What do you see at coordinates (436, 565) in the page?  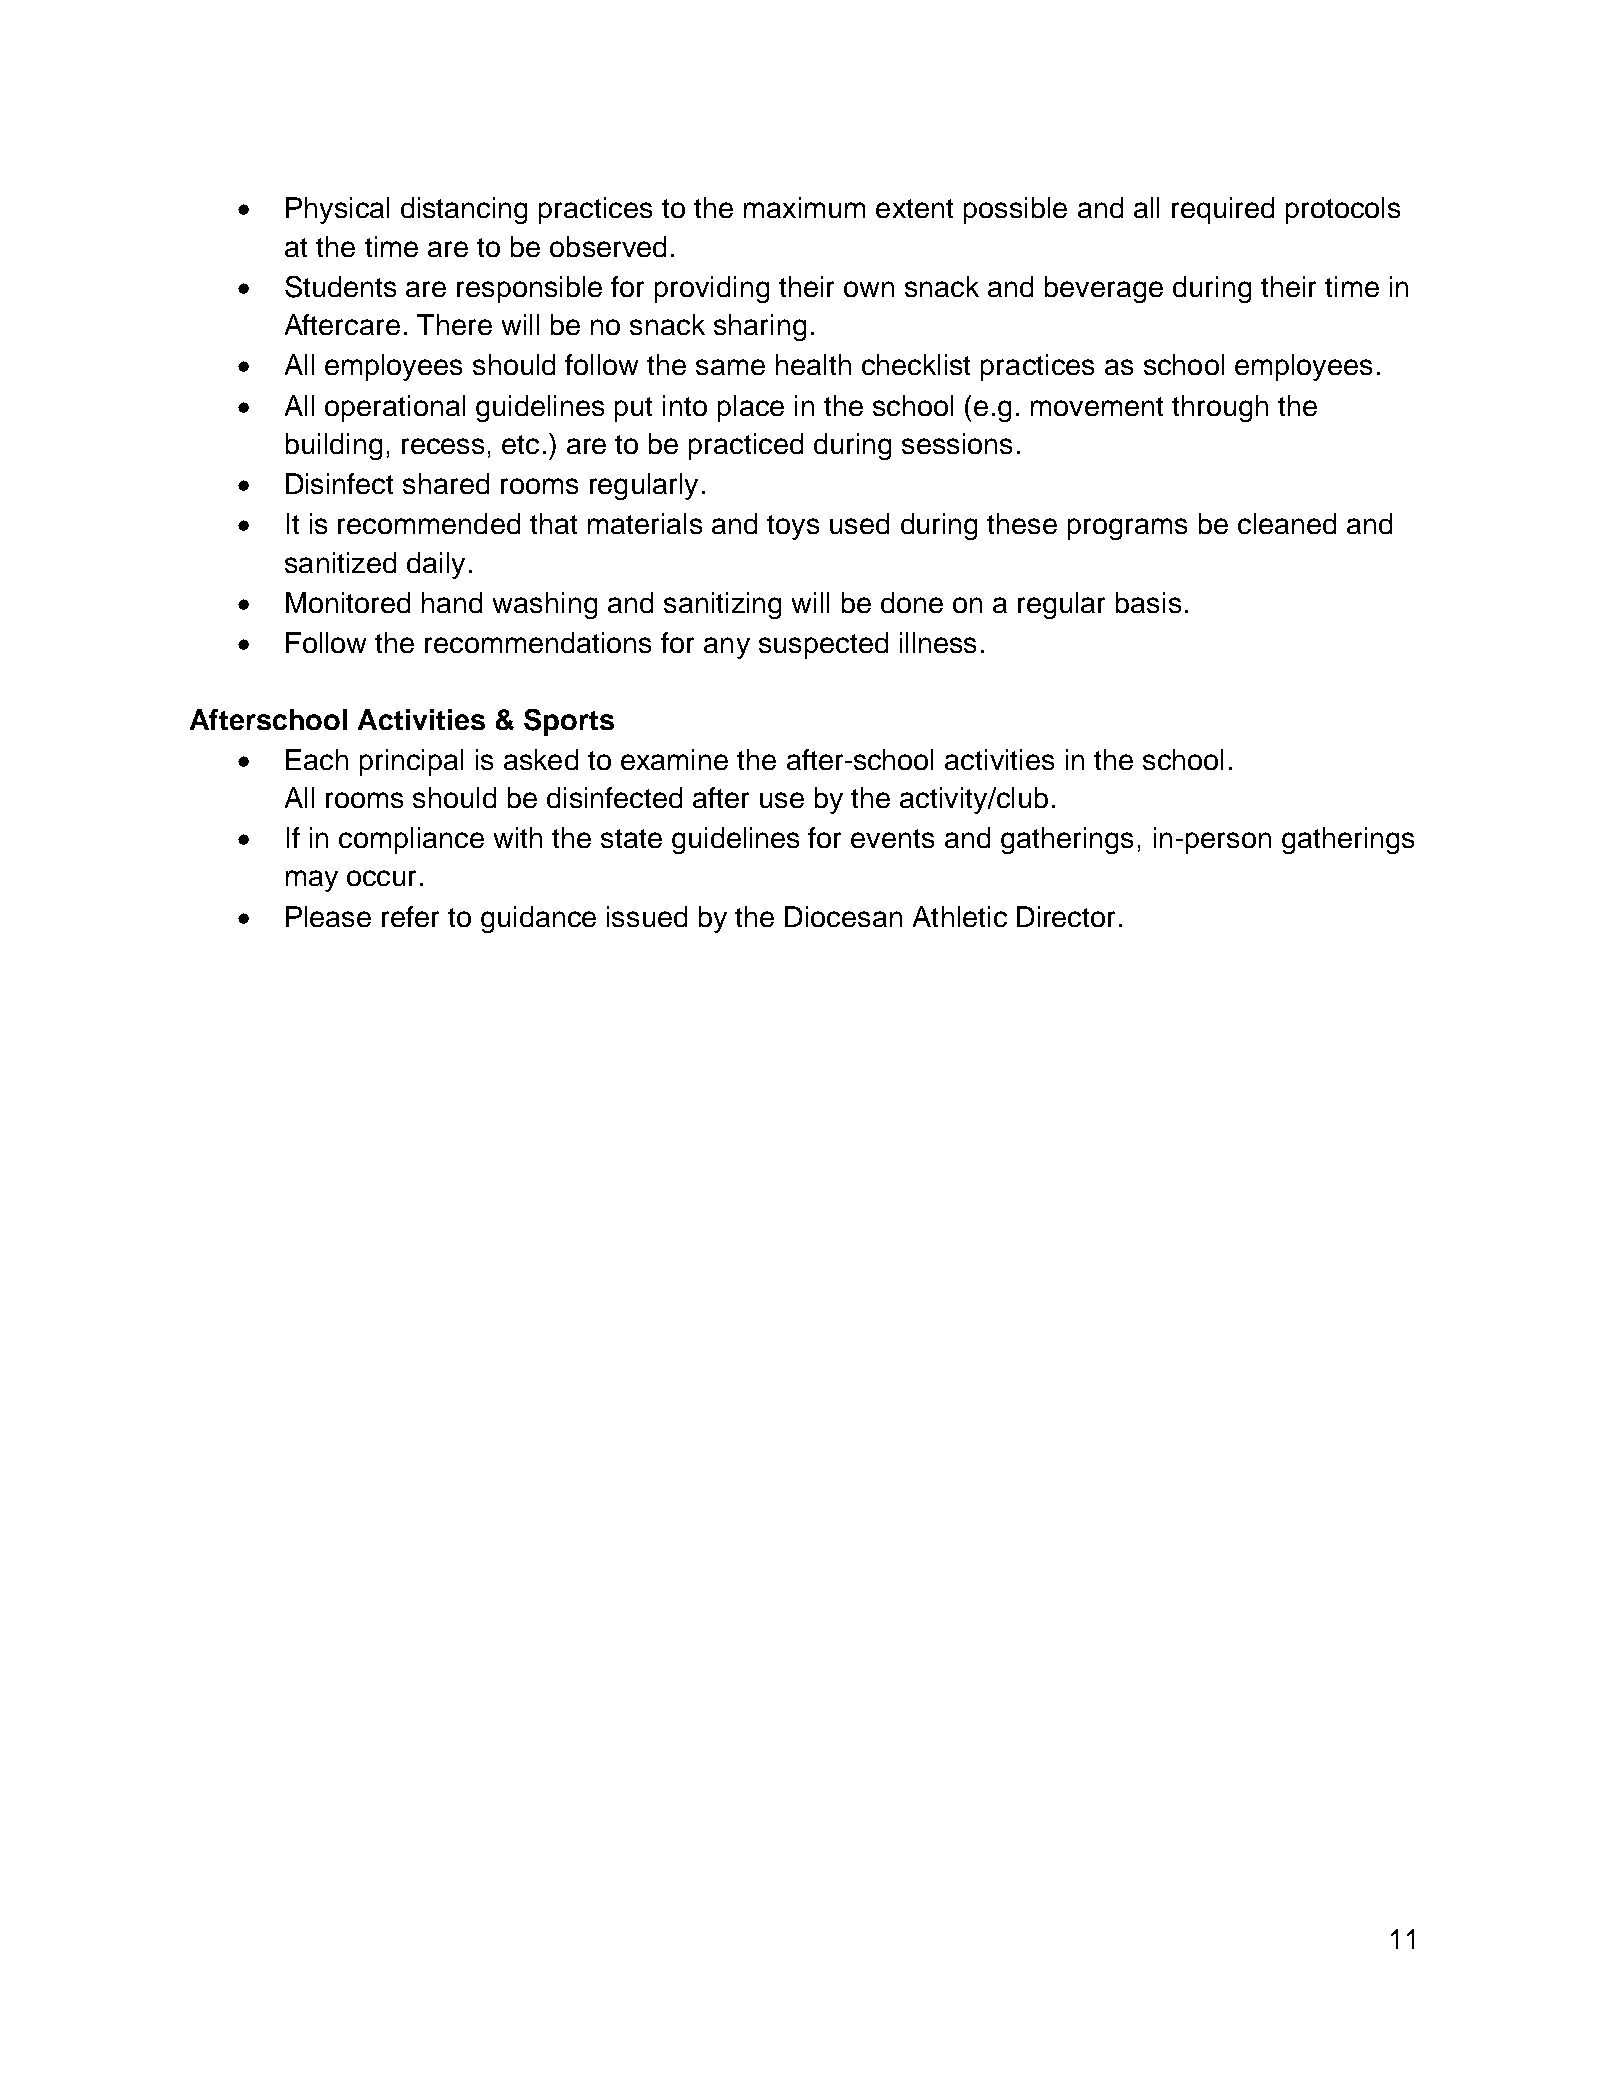 I see `daily` at bounding box center [436, 565].
